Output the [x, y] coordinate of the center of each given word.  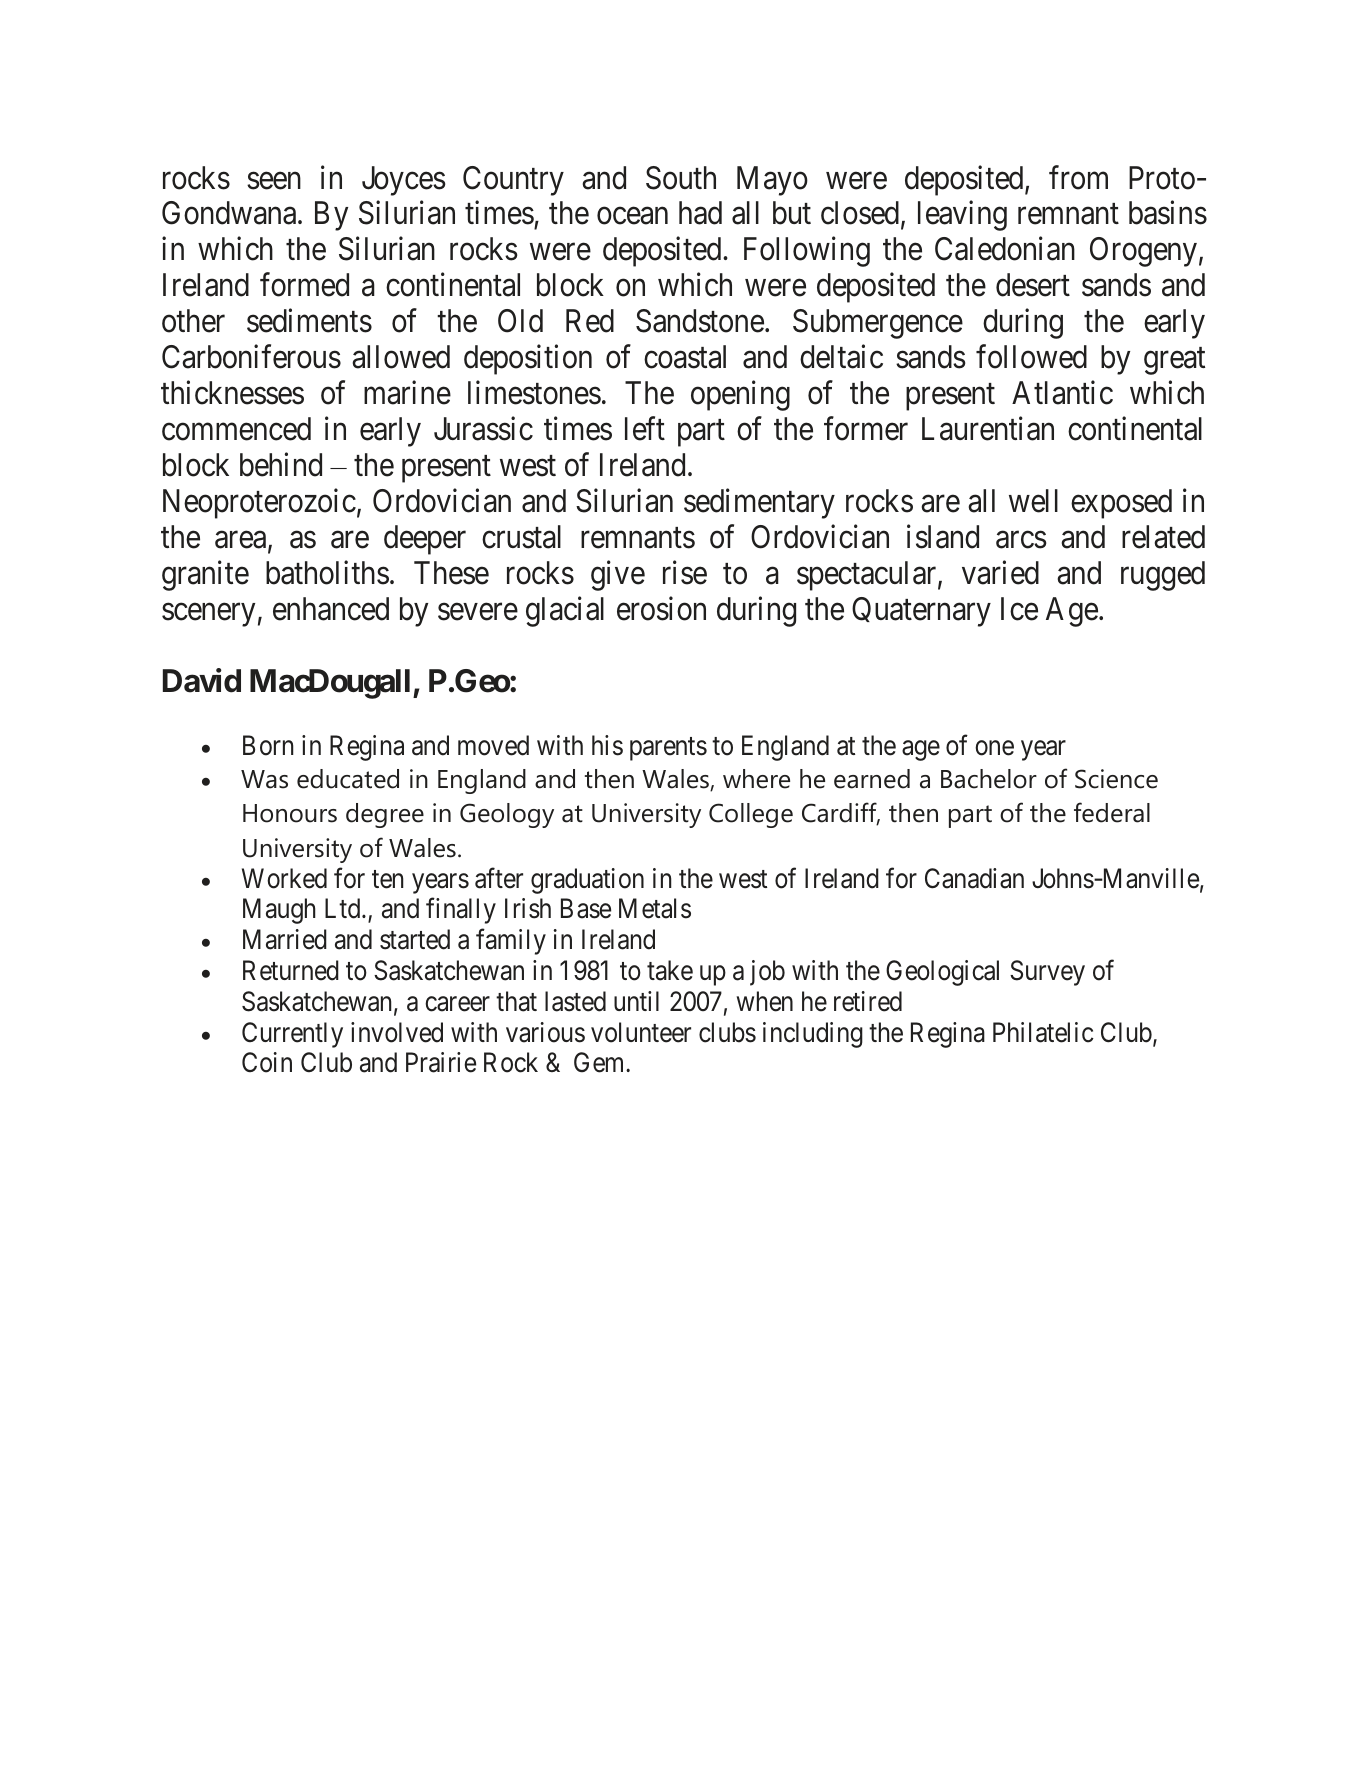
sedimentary [759, 503]
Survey [1047, 973]
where [756, 779]
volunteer [641, 1032]
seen [274, 181]
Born [268, 745]
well [1033, 501]
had [700, 213]
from [1078, 177]
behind [281, 464]
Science [1116, 779]
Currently [292, 1035]
